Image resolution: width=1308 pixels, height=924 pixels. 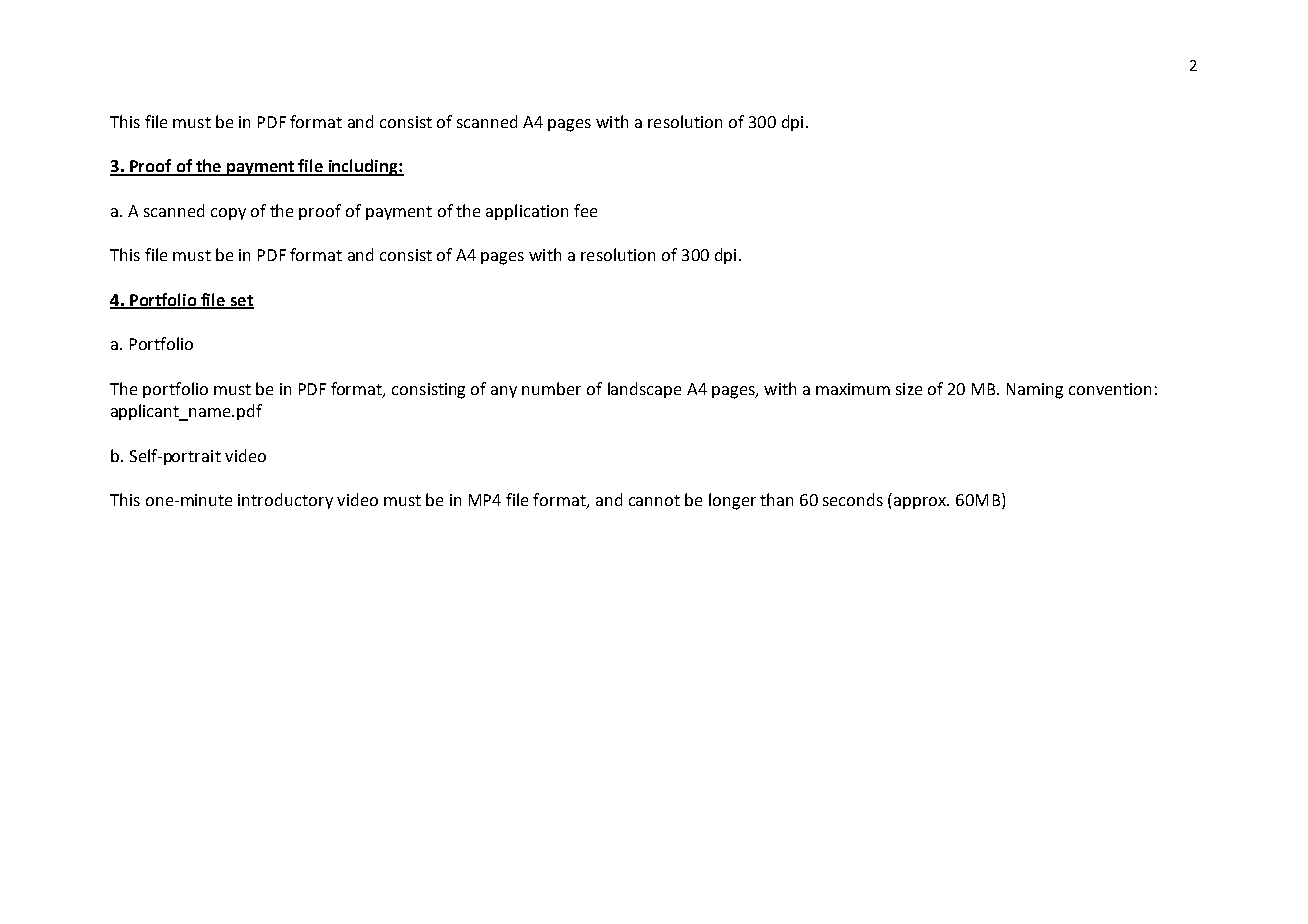 What do you see at coordinates (551, 388) in the screenshot?
I see `number` at bounding box center [551, 388].
